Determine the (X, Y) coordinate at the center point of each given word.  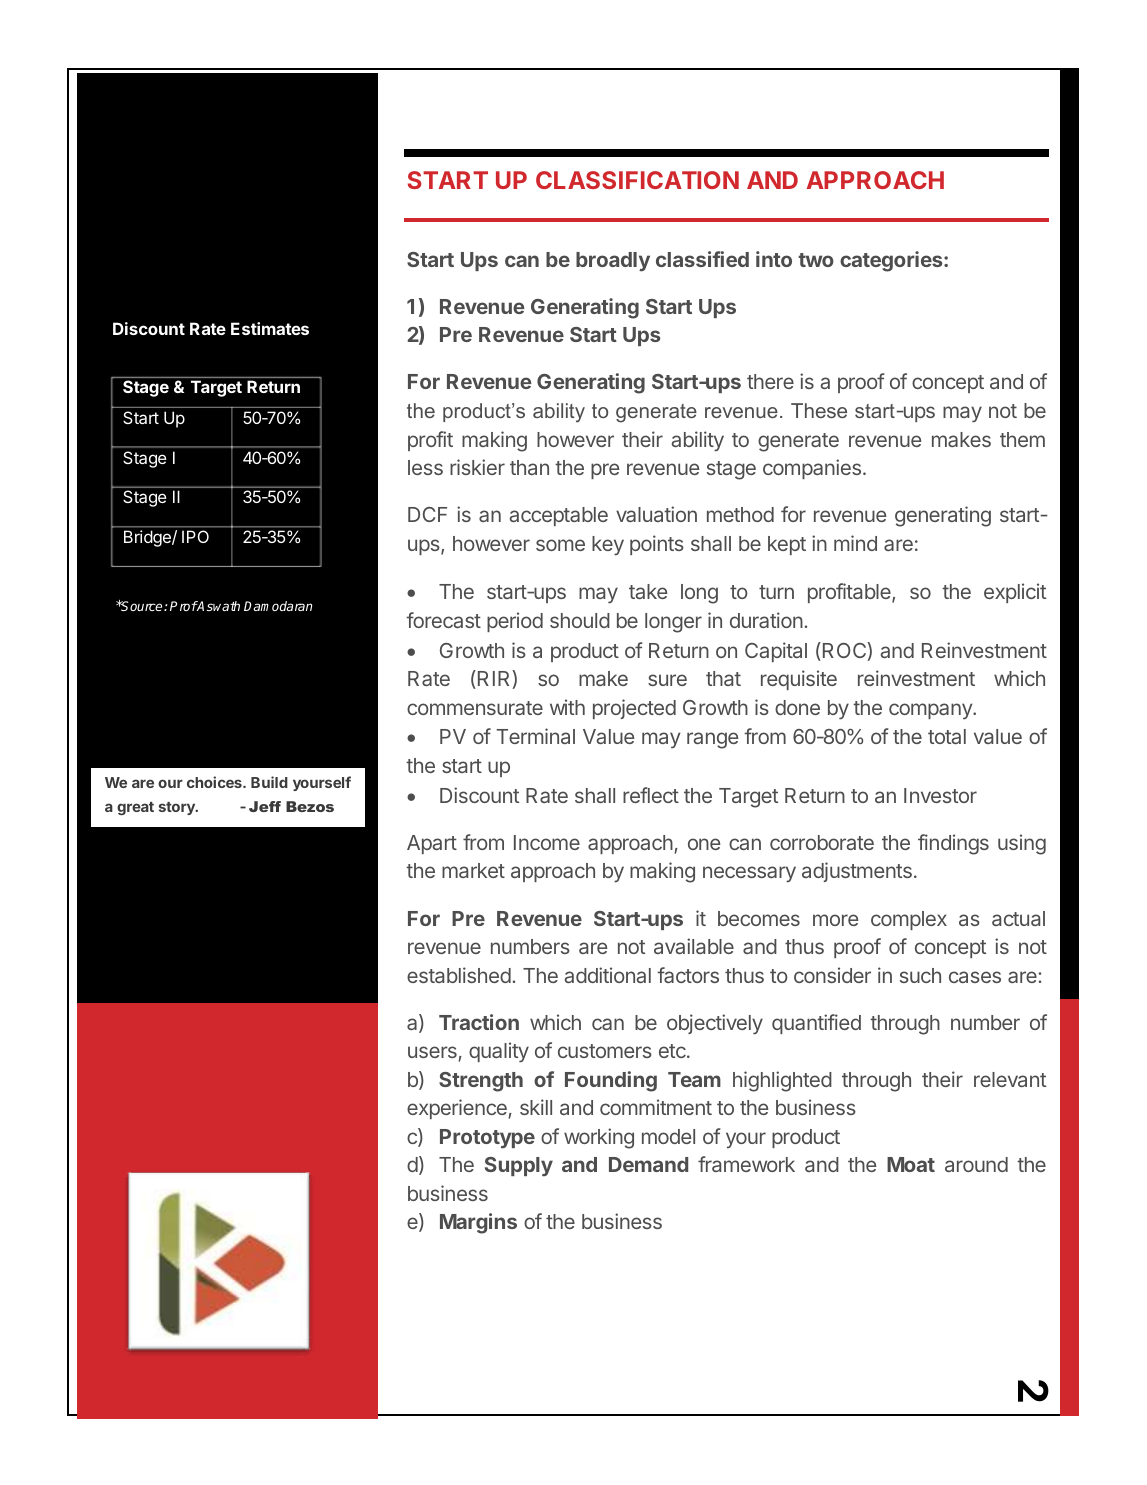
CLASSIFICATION (637, 180)
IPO (195, 536)
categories (892, 261)
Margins (478, 1223)
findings (953, 844)
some (560, 545)
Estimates (270, 328)
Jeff (265, 806)
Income (547, 842)
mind (855, 543)
